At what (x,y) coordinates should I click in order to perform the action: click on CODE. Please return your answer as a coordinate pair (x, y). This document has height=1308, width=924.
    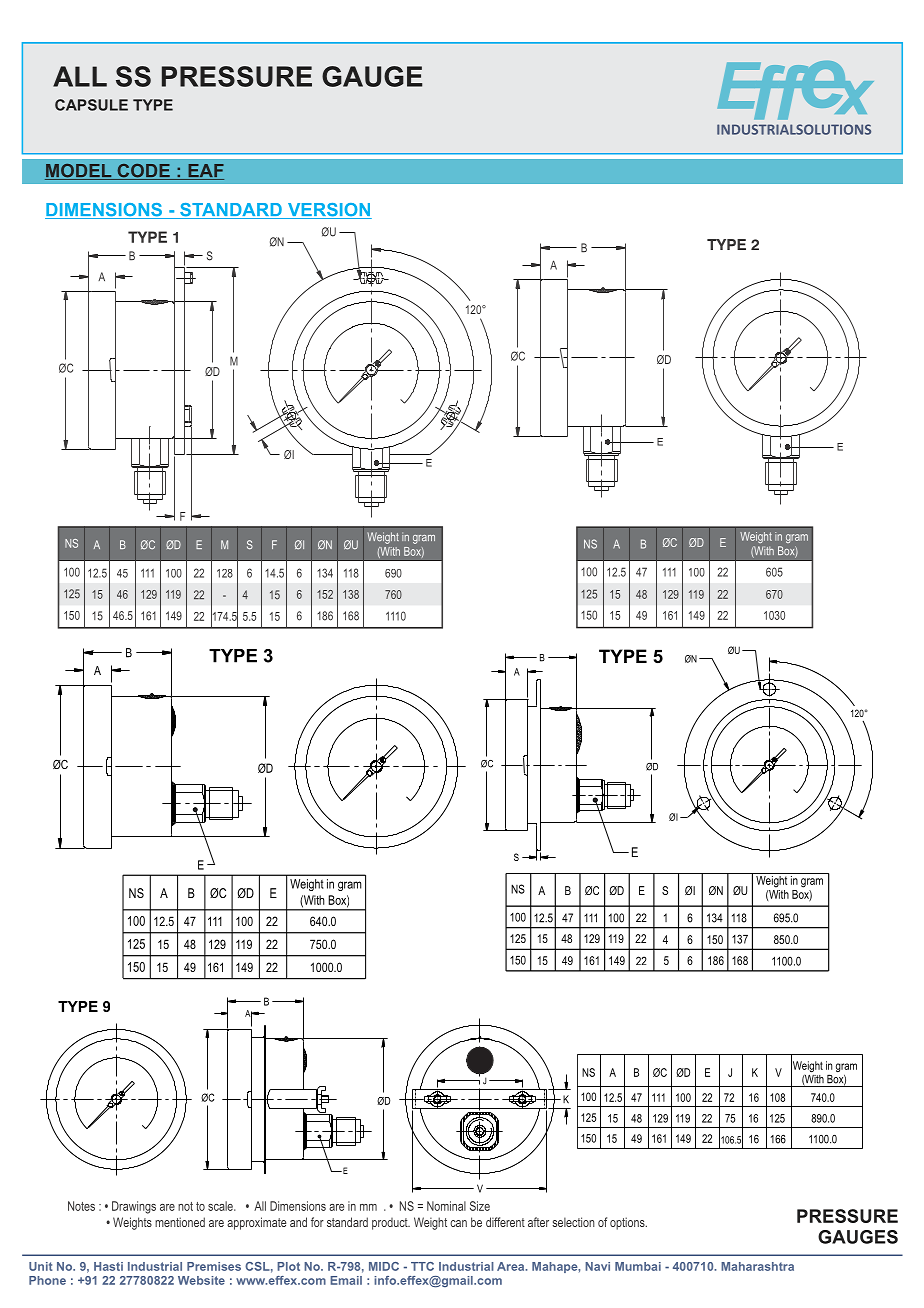
    Looking at the image, I should click on (143, 172).
